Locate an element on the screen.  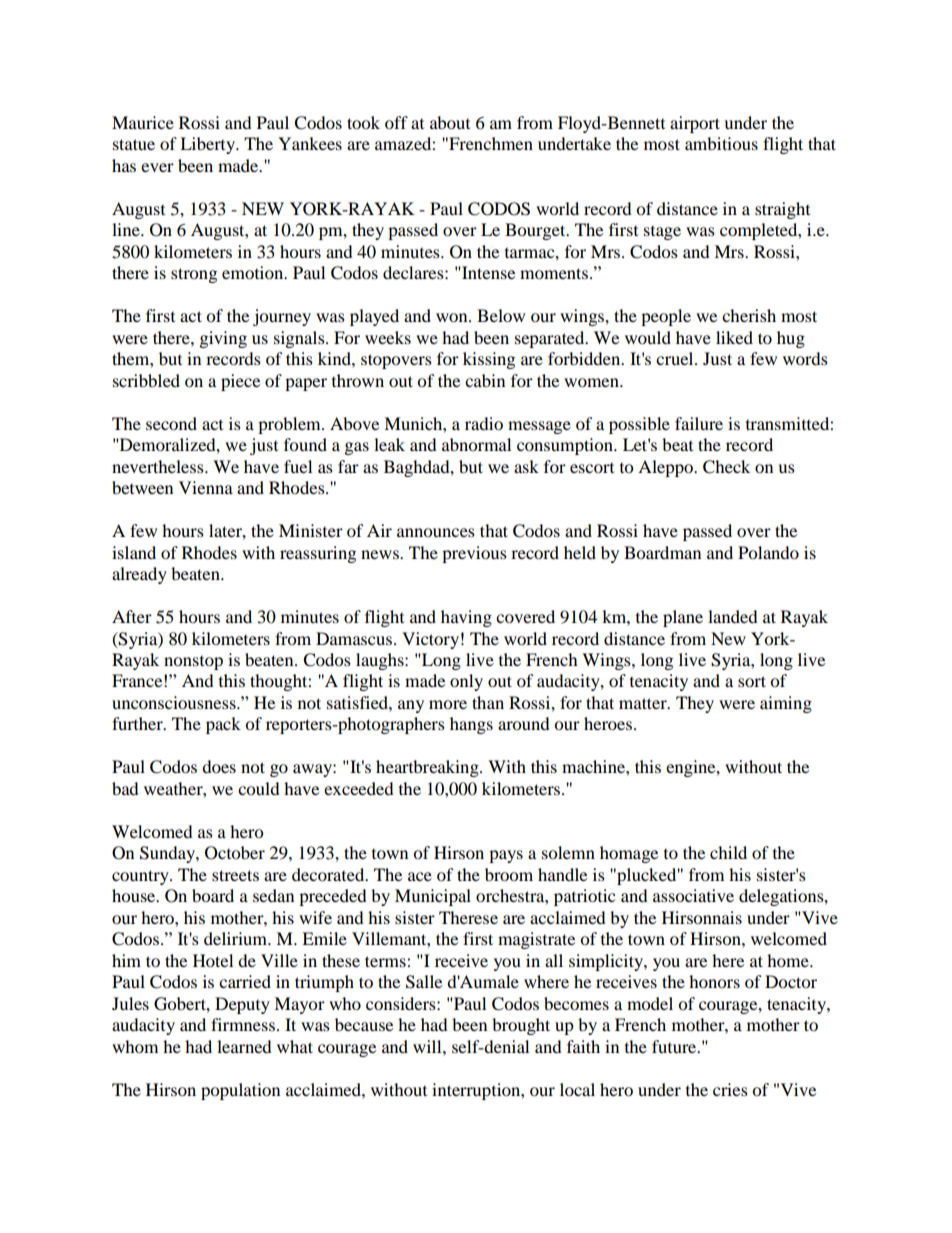
piece is located at coordinates (240, 382).
